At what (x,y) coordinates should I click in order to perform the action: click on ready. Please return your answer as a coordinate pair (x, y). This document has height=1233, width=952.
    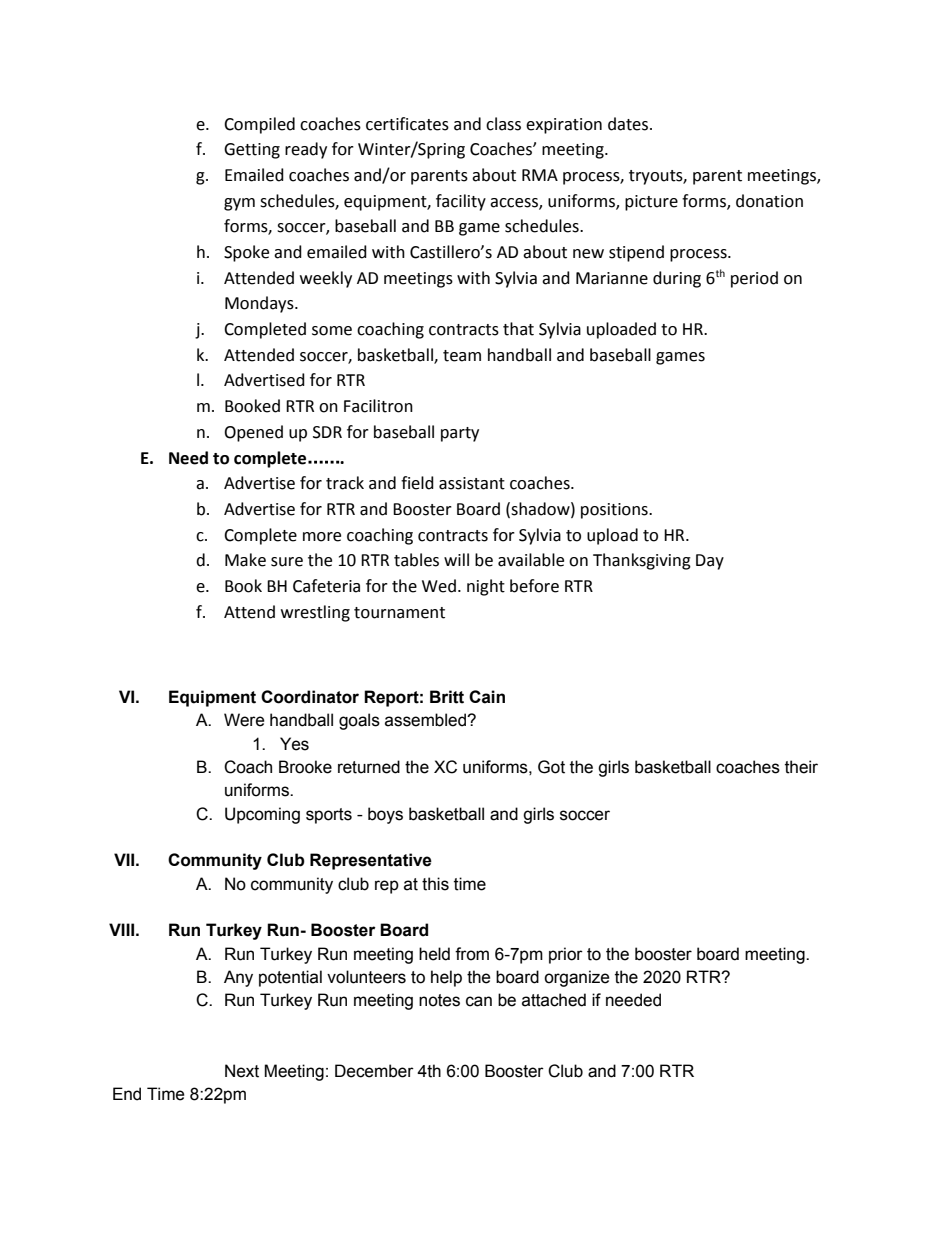
    Looking at the image, I should click on (306, 150).
